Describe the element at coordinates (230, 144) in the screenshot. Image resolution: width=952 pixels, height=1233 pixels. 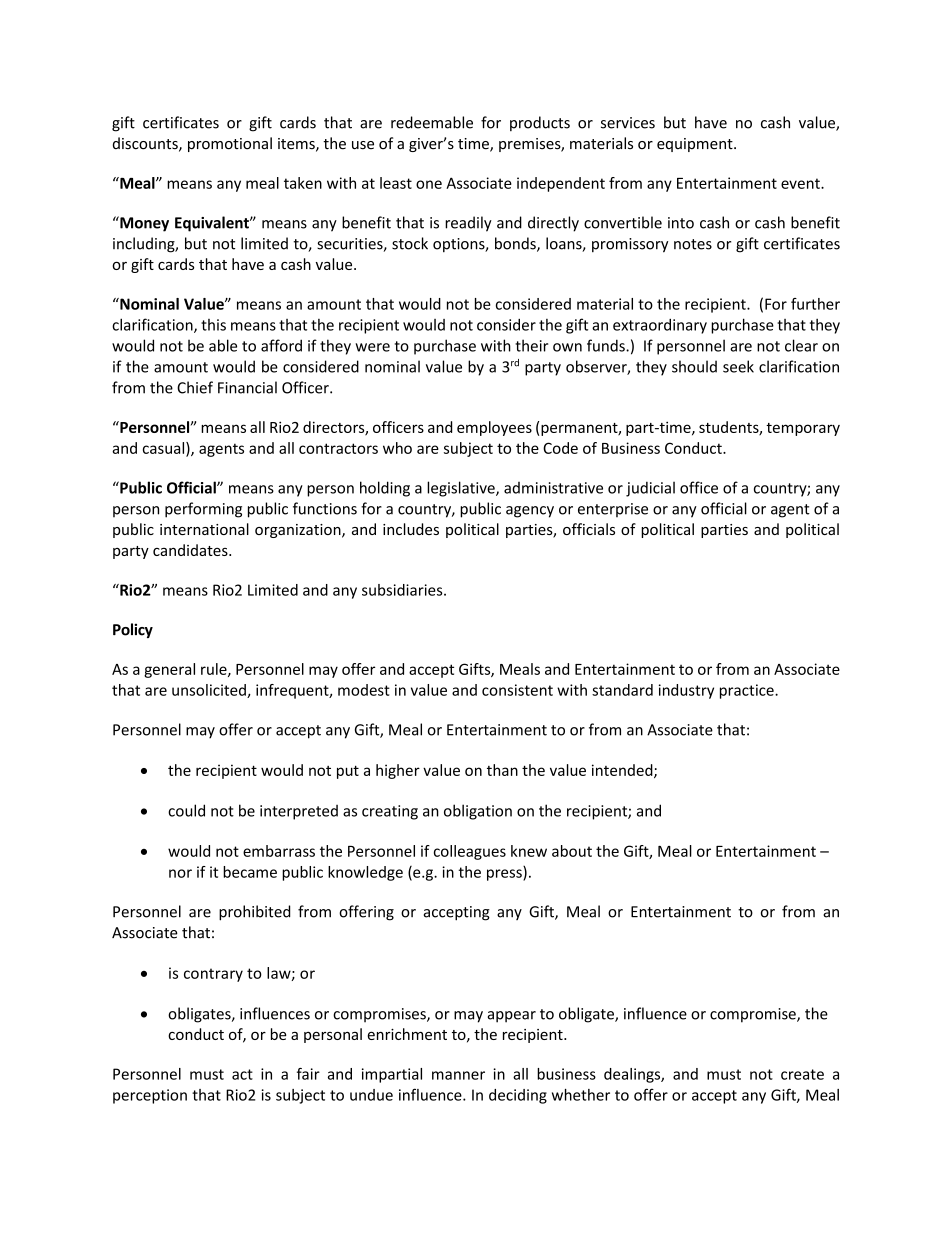
I see `promotional` at that location.
